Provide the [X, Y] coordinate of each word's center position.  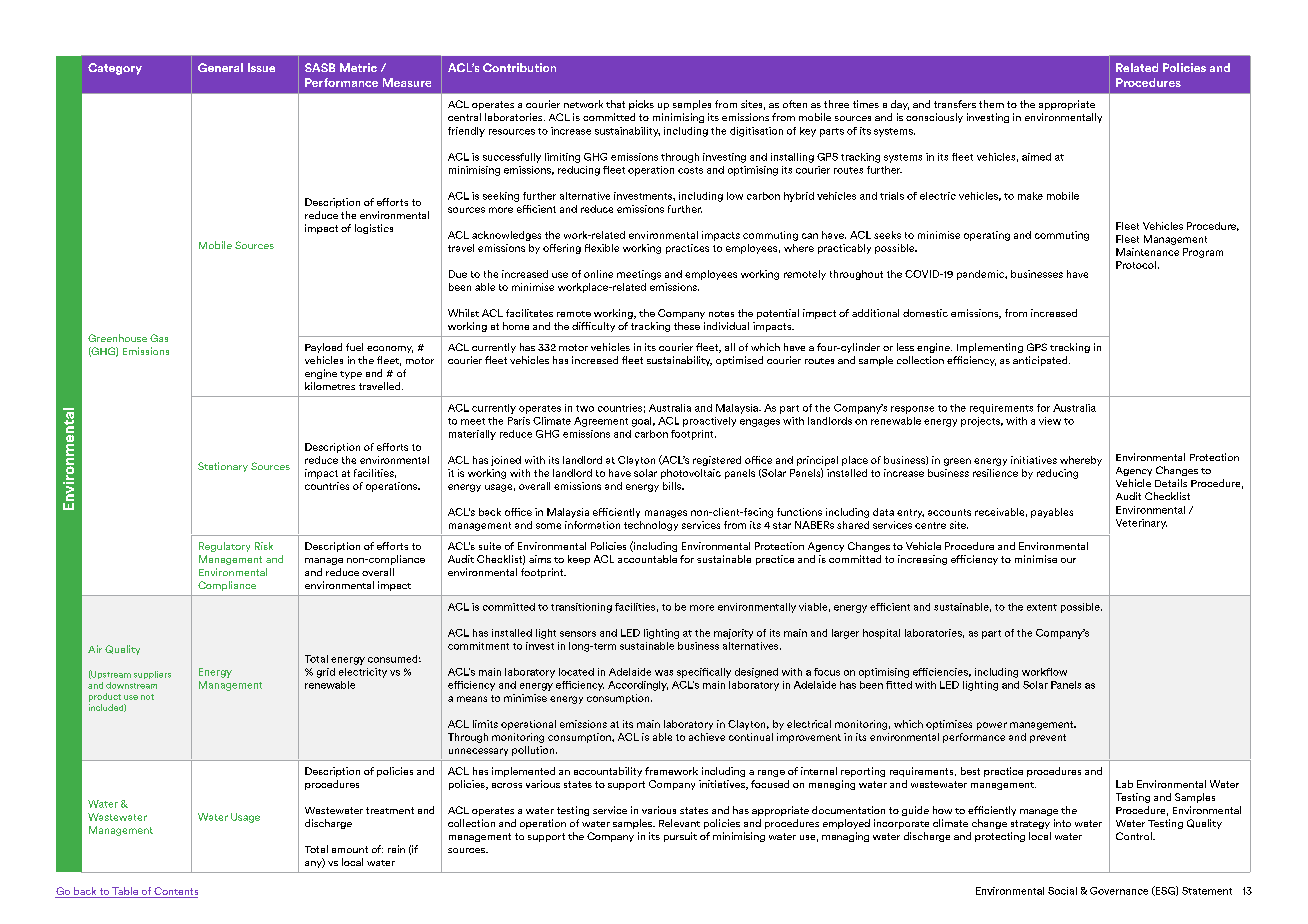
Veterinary [1141, 524]
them [991, 104]
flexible [602, 248]
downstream [131, 685]
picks [641, 105]
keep [579, 560]
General [220, 67]
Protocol [1136, 265]
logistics [374, 229]
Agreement [601, 422]
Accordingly [638, 686]
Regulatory [224, 547]
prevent [1048, 738]
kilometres [330, 386]
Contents [175, 892]
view [1050, 421]
